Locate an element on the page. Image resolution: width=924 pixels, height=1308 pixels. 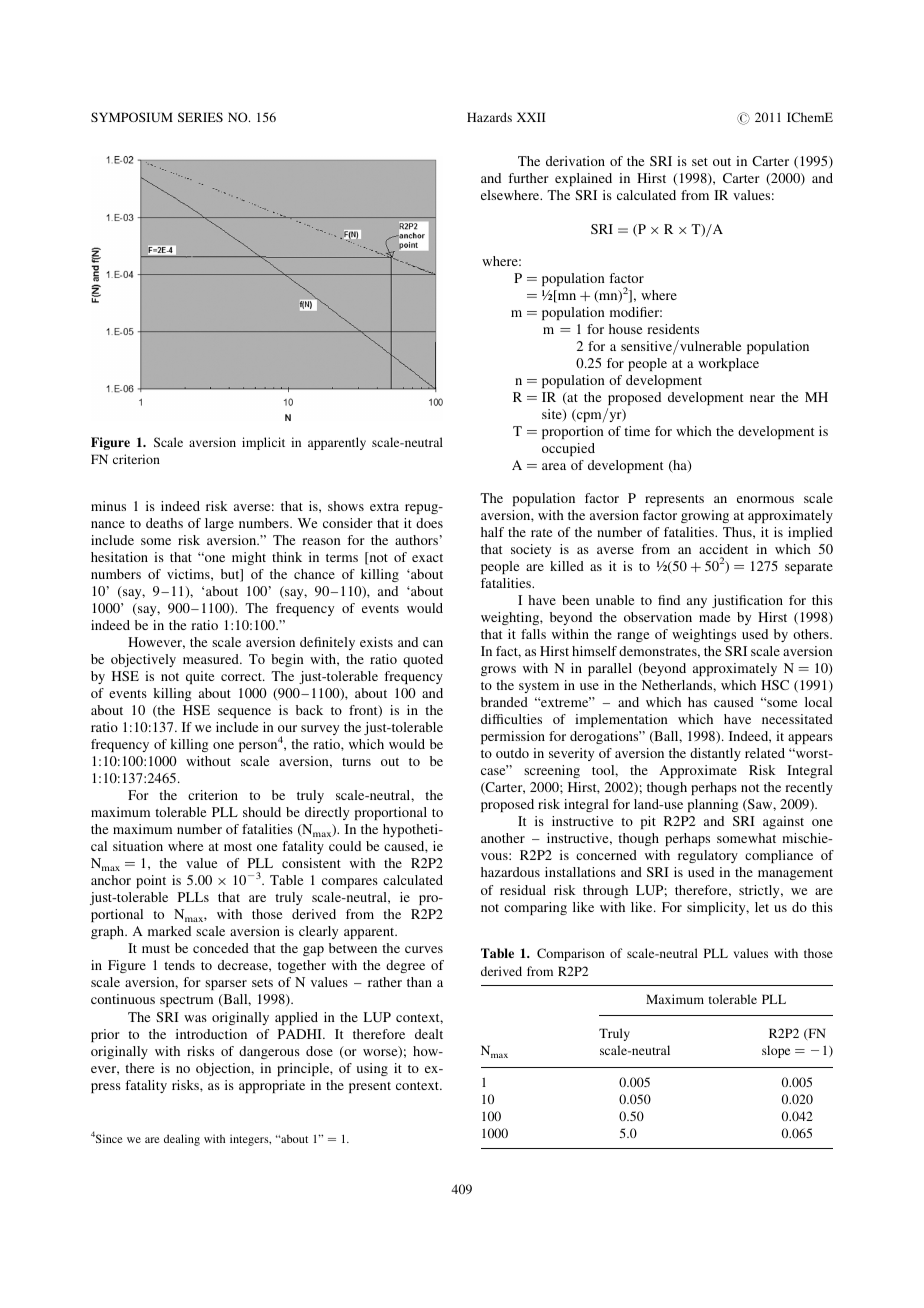
occupied is located at coordinates (568, 449).
